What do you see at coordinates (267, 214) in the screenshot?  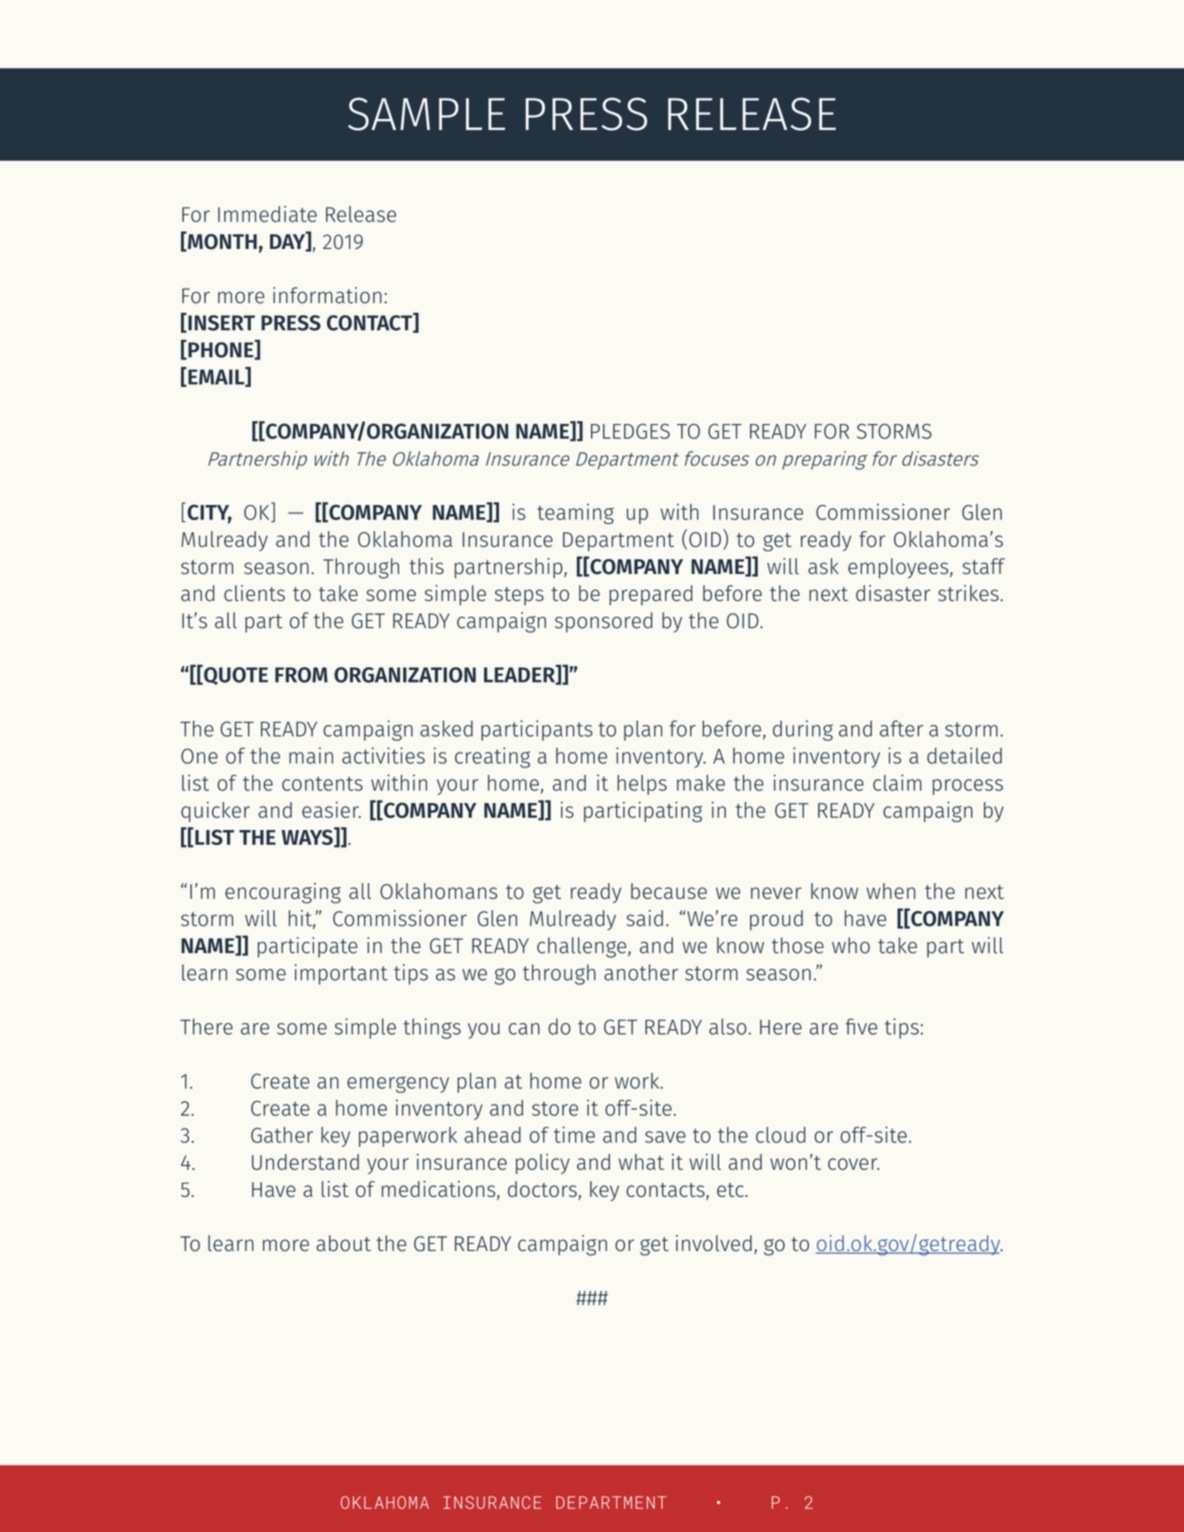 I see `Immediate` at bounding box center [267, 214].
